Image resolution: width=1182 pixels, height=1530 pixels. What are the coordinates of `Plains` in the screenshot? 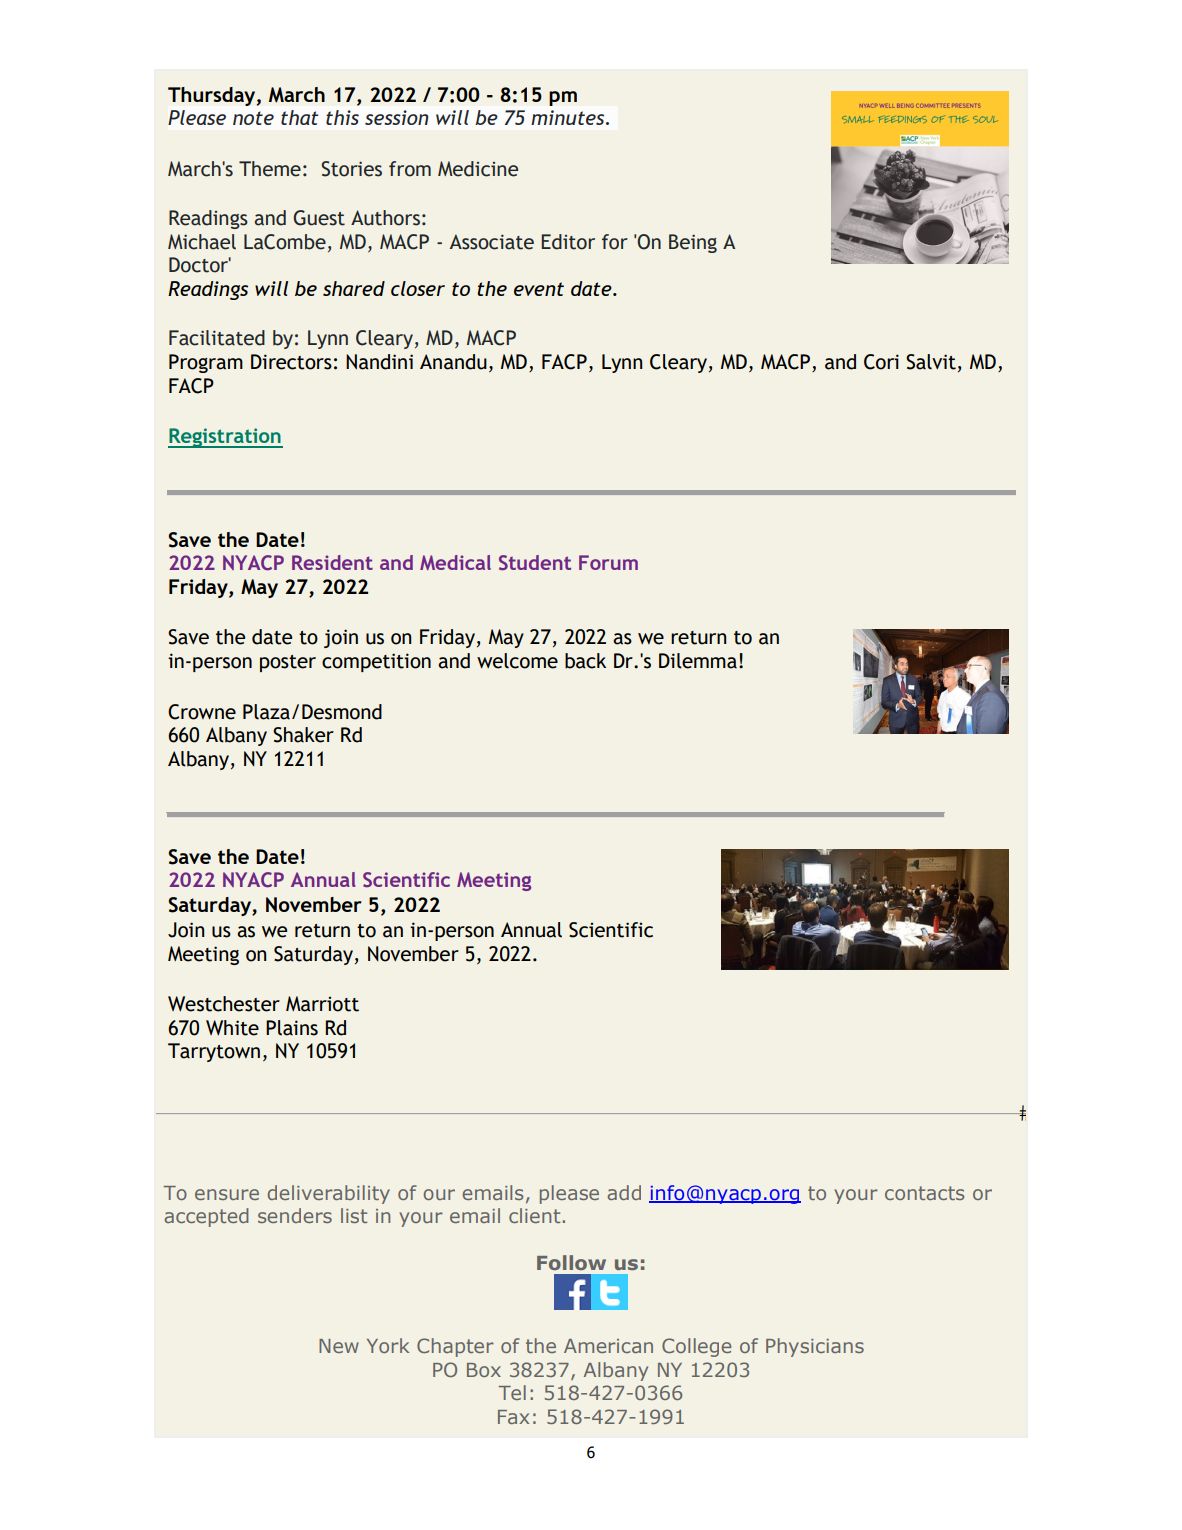 It's located at (292, 1028).
